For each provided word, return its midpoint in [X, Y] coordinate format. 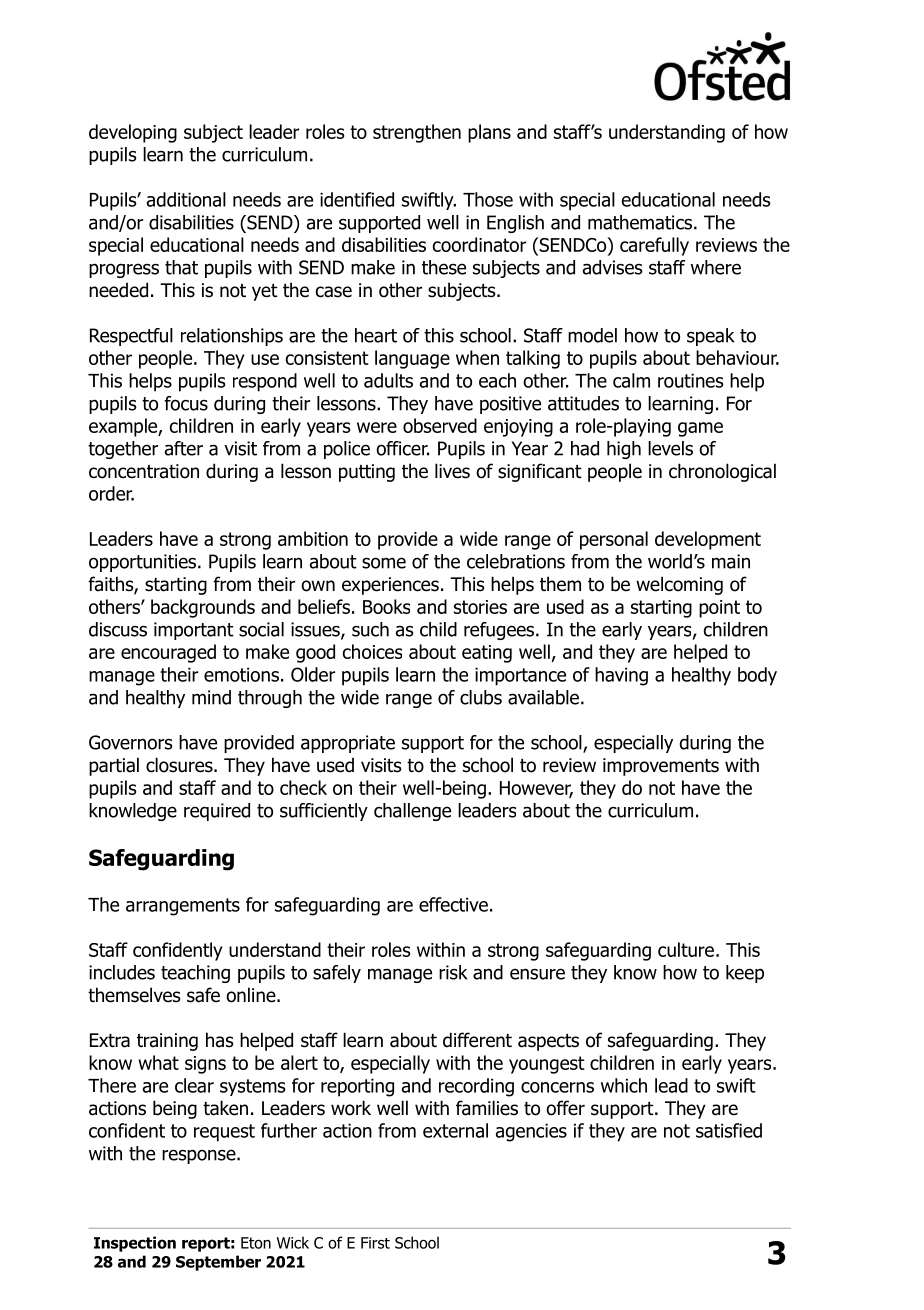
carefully [654, 246]
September [218, 1263]
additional [186, 199]
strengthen [417, 133]
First [375, 1243]
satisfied [729, 1130]
